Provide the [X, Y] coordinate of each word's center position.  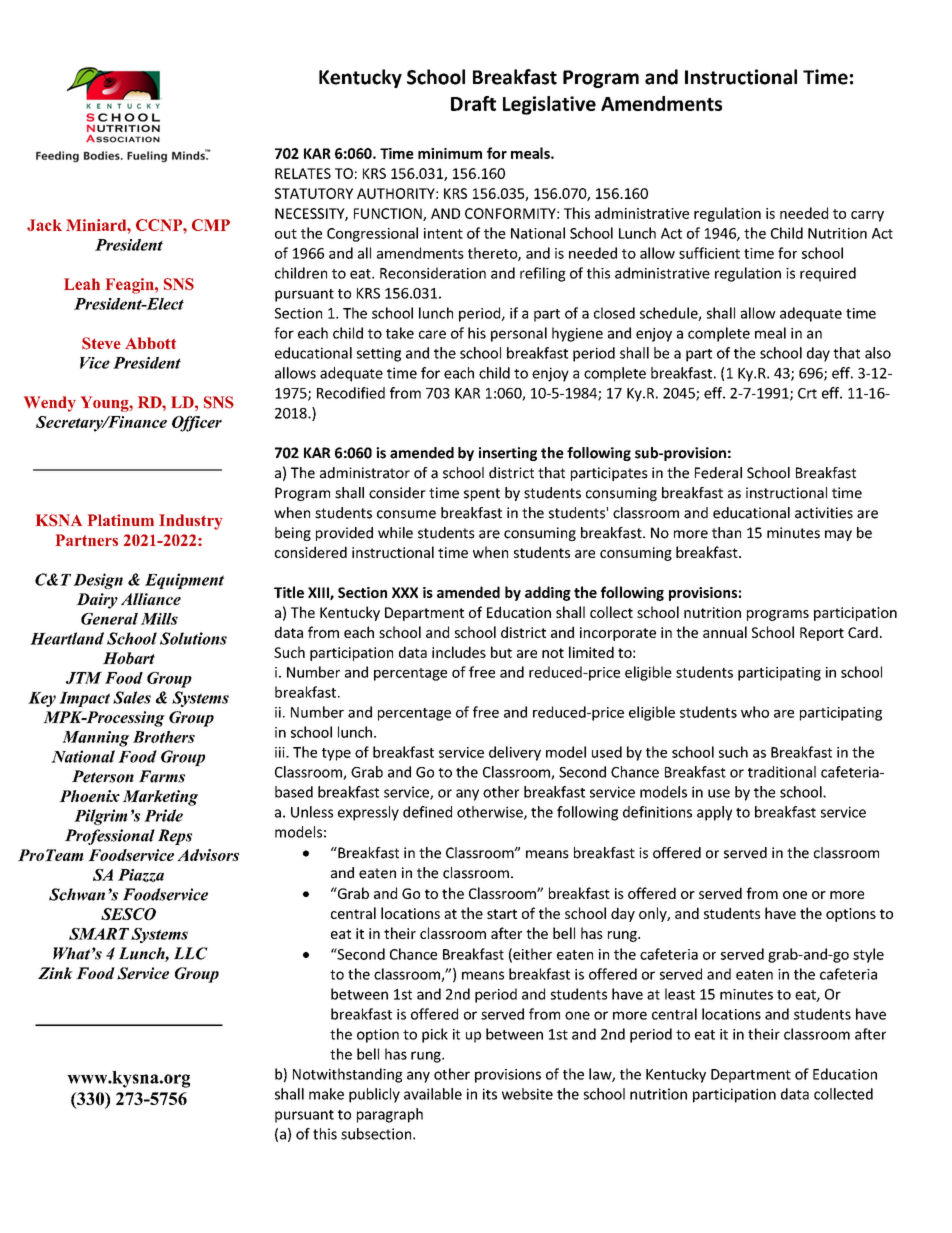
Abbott [150, 343]
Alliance [151, 599]
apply [714, 813]
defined [427, 812]
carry [867, 216]
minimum [450, 153]
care [432, 334]
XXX [405, 592]
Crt [807, 393]
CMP [211, 225]
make [326, 1094]
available [433, 1094]
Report [822, 634]
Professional [110, 837]
